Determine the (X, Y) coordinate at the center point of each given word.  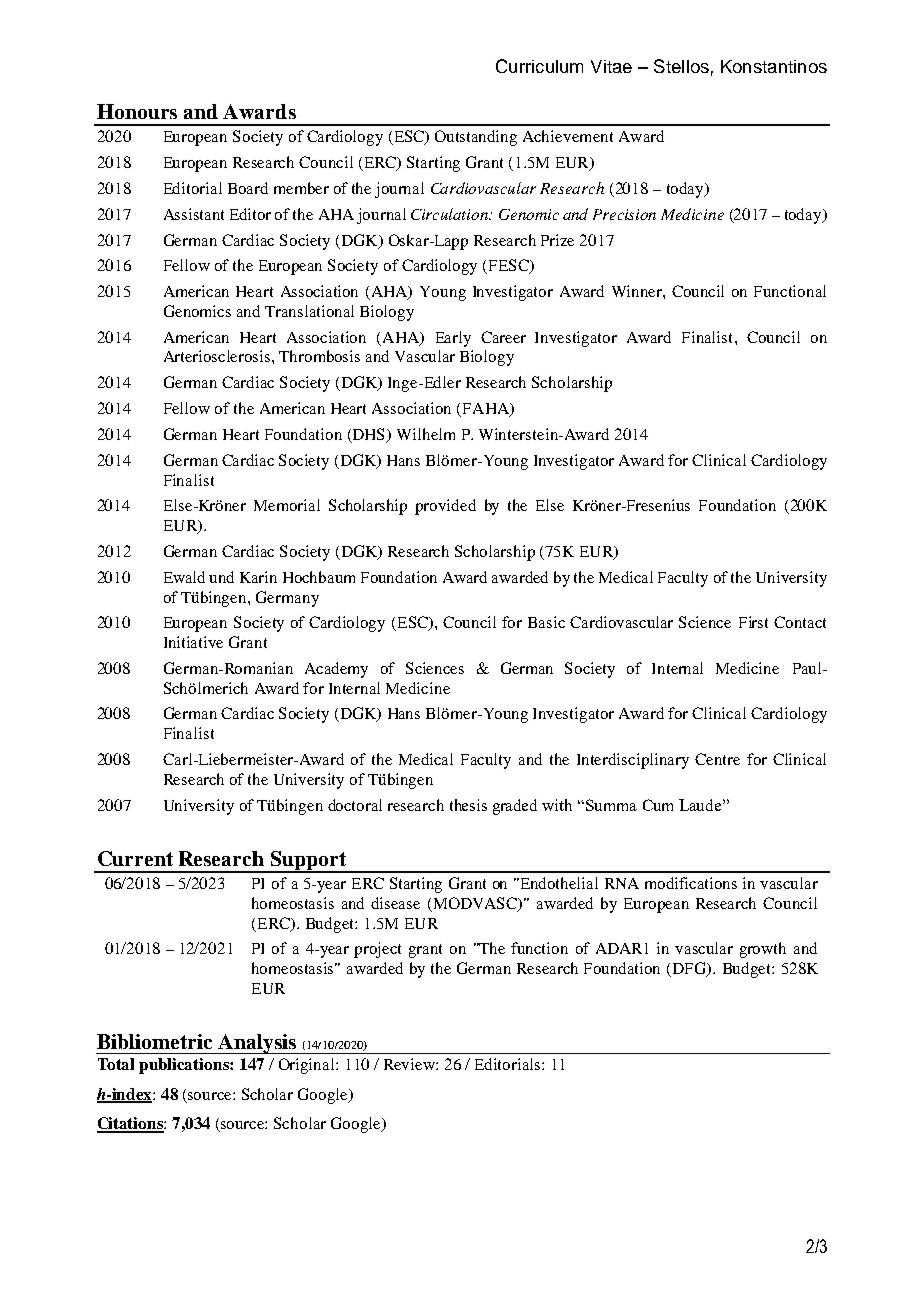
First (753, 622)
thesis (468, 805)
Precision (624, 214)
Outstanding (476, 138)
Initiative (193, 642)
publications (185, 1066)
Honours (137, 111)
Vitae (611, 66)
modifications (691, 883)
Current (135, 858)
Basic (546, 622)
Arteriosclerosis (218, 356)
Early (453, 339)
